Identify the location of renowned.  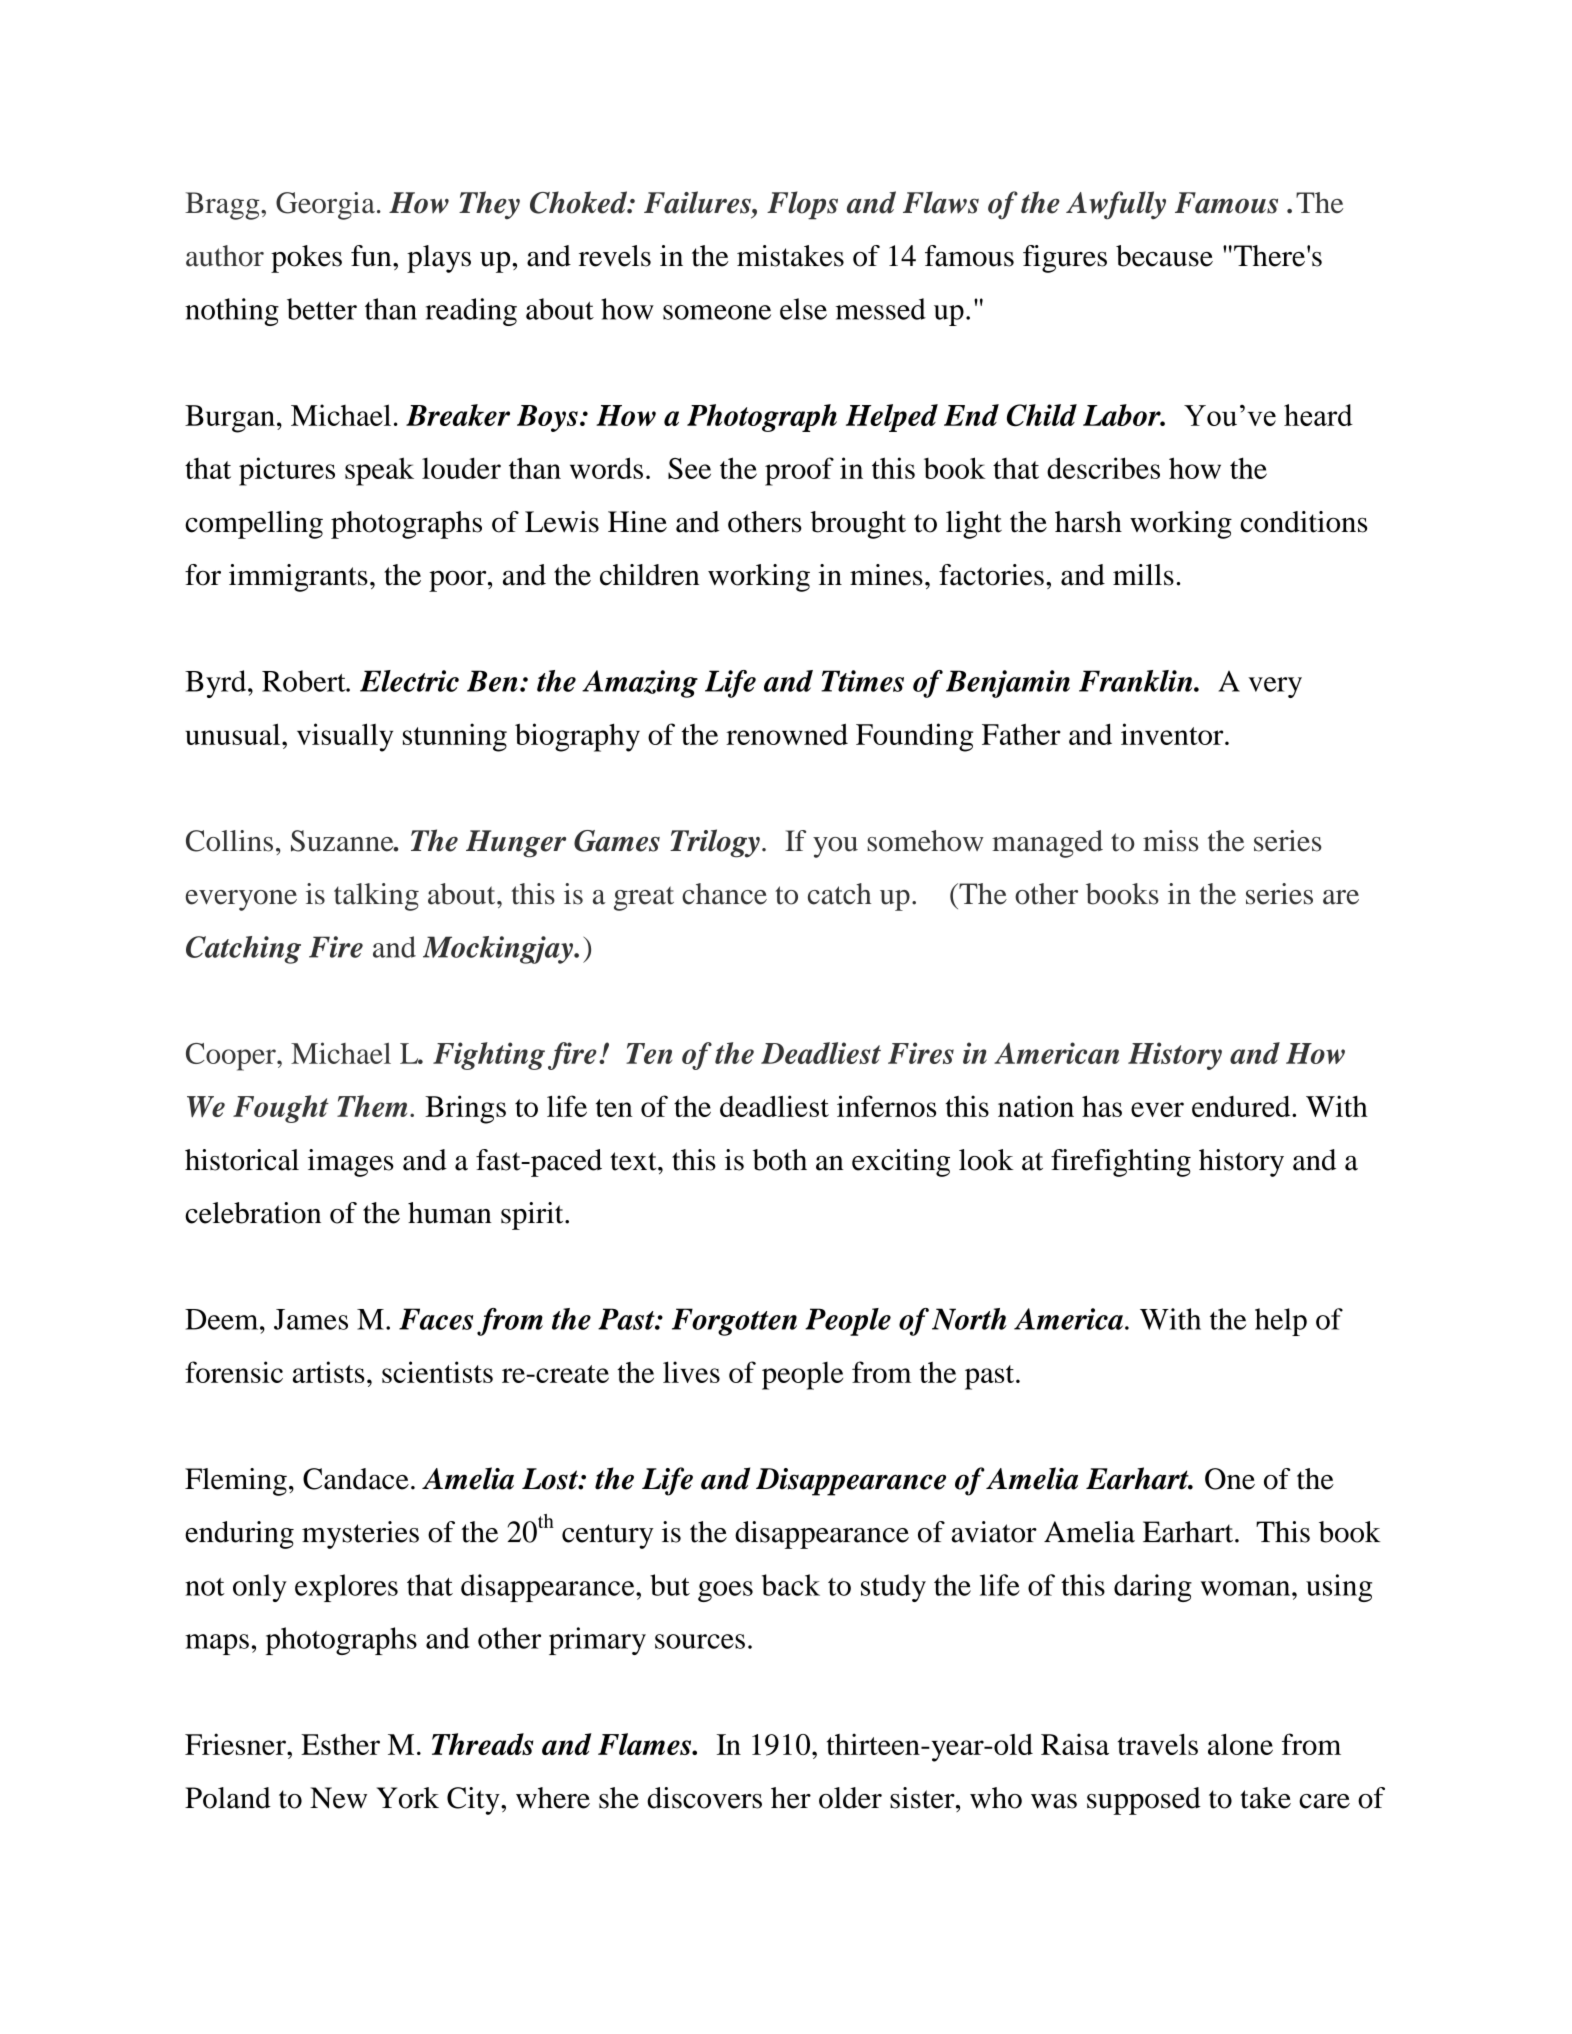
(787, 734).
